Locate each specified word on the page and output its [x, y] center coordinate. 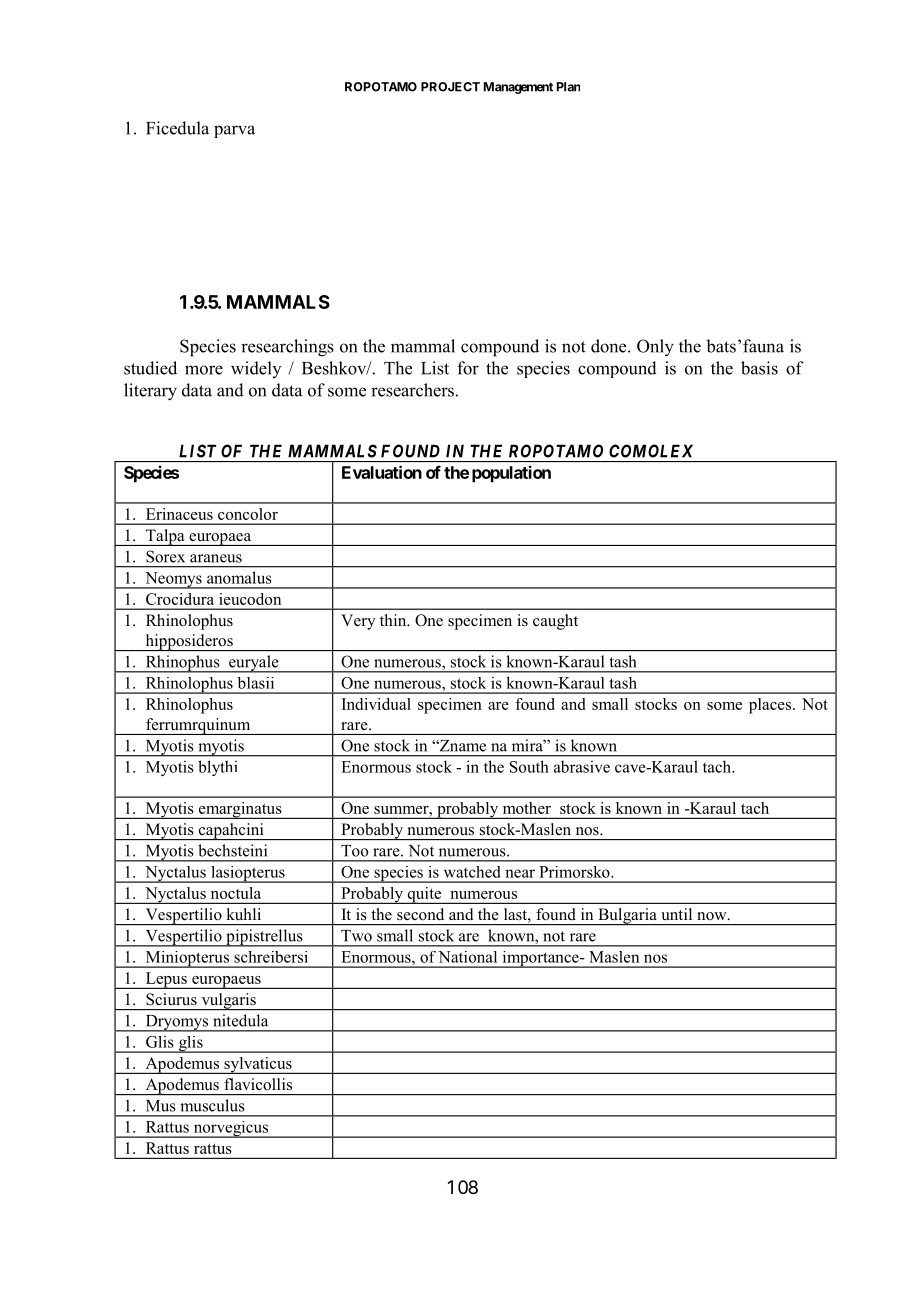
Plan [568, 87]
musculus [212, 1105]
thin [394, 620]
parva [234, 131]
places [770, 706]
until [676, 914]
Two [356, 936]
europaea [220, 539]
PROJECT [450, 87]
